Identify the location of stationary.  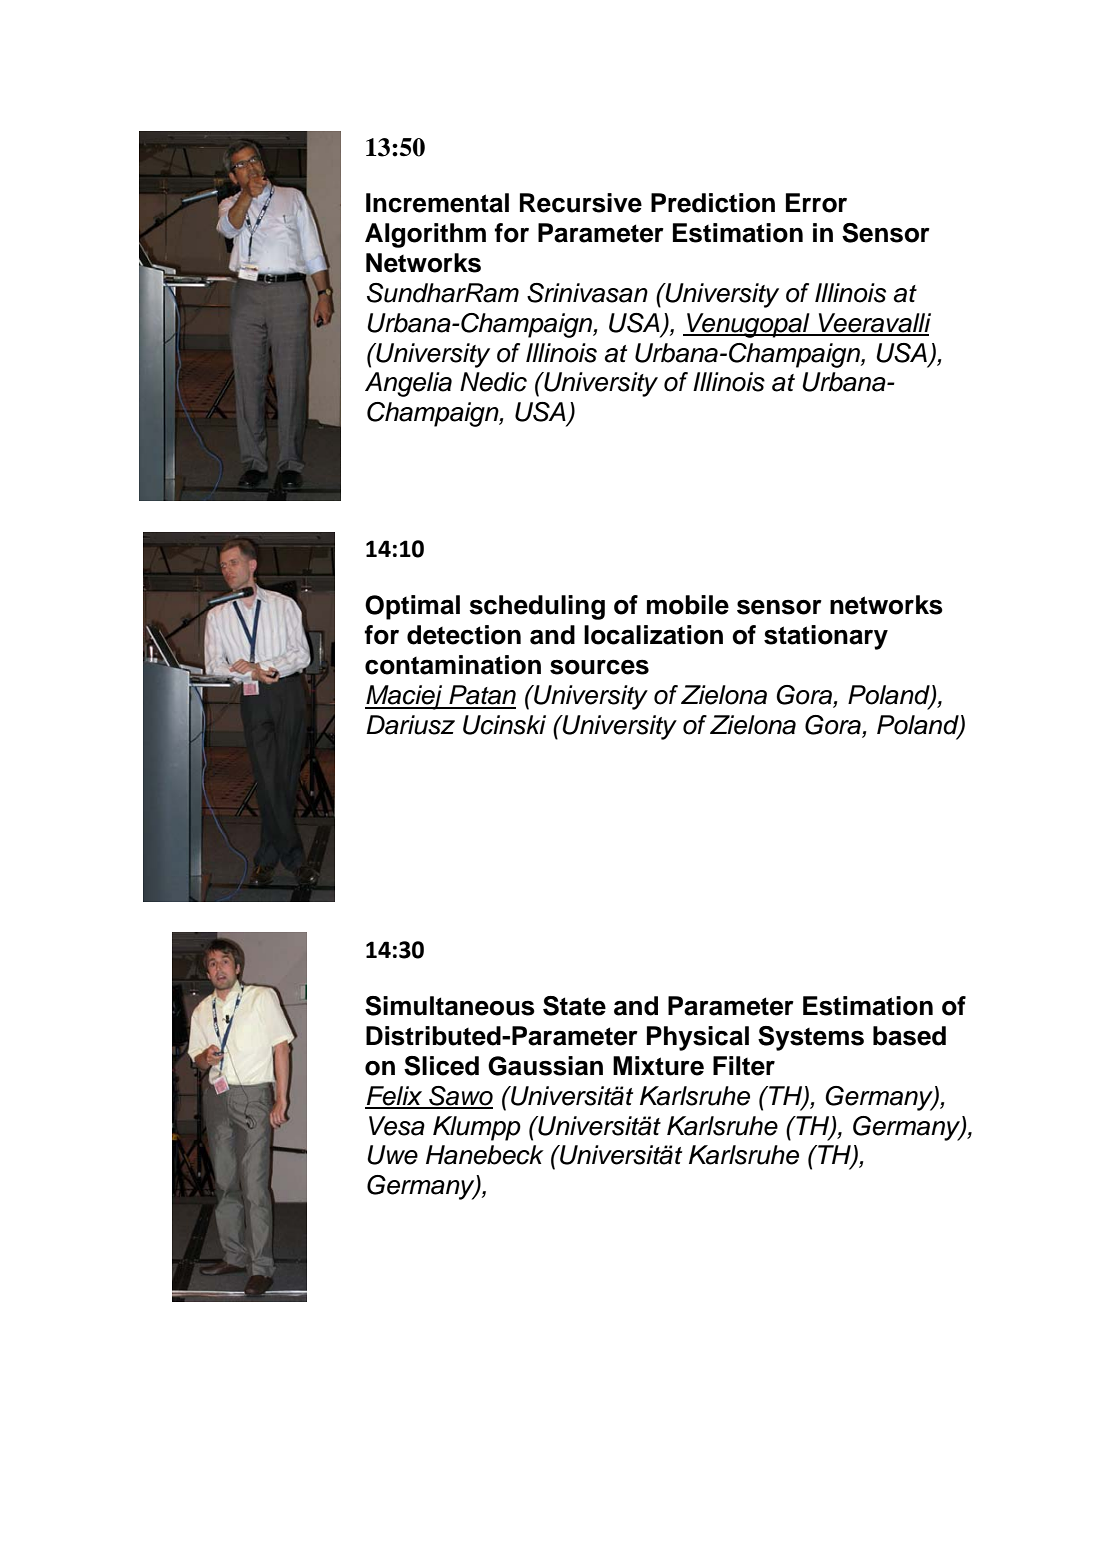
(826, 637).
